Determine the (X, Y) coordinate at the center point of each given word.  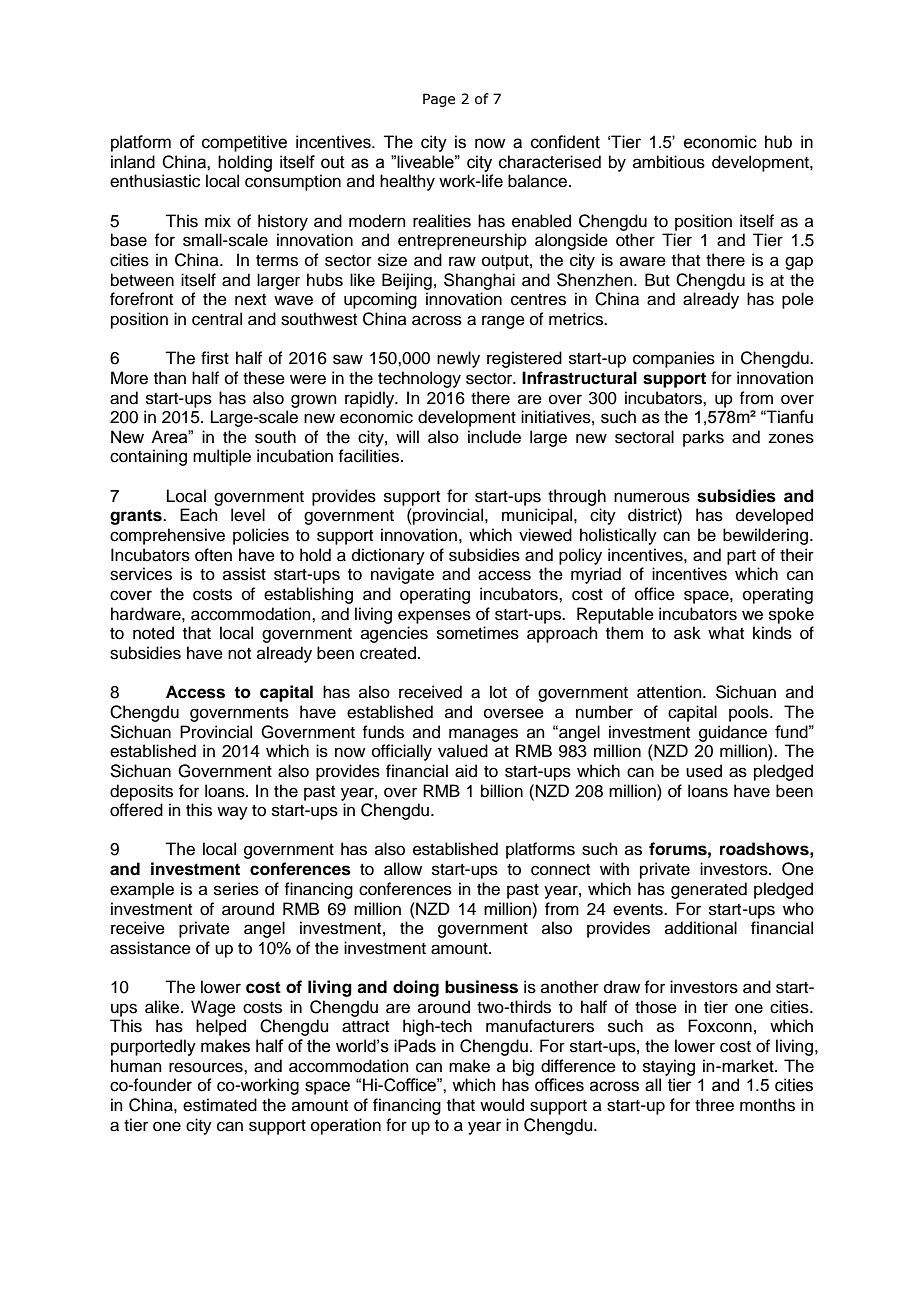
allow (403, 869)
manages (483, 735)
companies (674, 359)
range (503, 322)
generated (709, 890)
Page (439, 100)
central (217, 319)
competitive (244, 143)
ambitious (669, 162)
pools (750, 713)
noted (153, 633)
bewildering (767, 536)
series (236, 889)
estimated (220, 1105)
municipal (538, 516)
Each (199, 515)
